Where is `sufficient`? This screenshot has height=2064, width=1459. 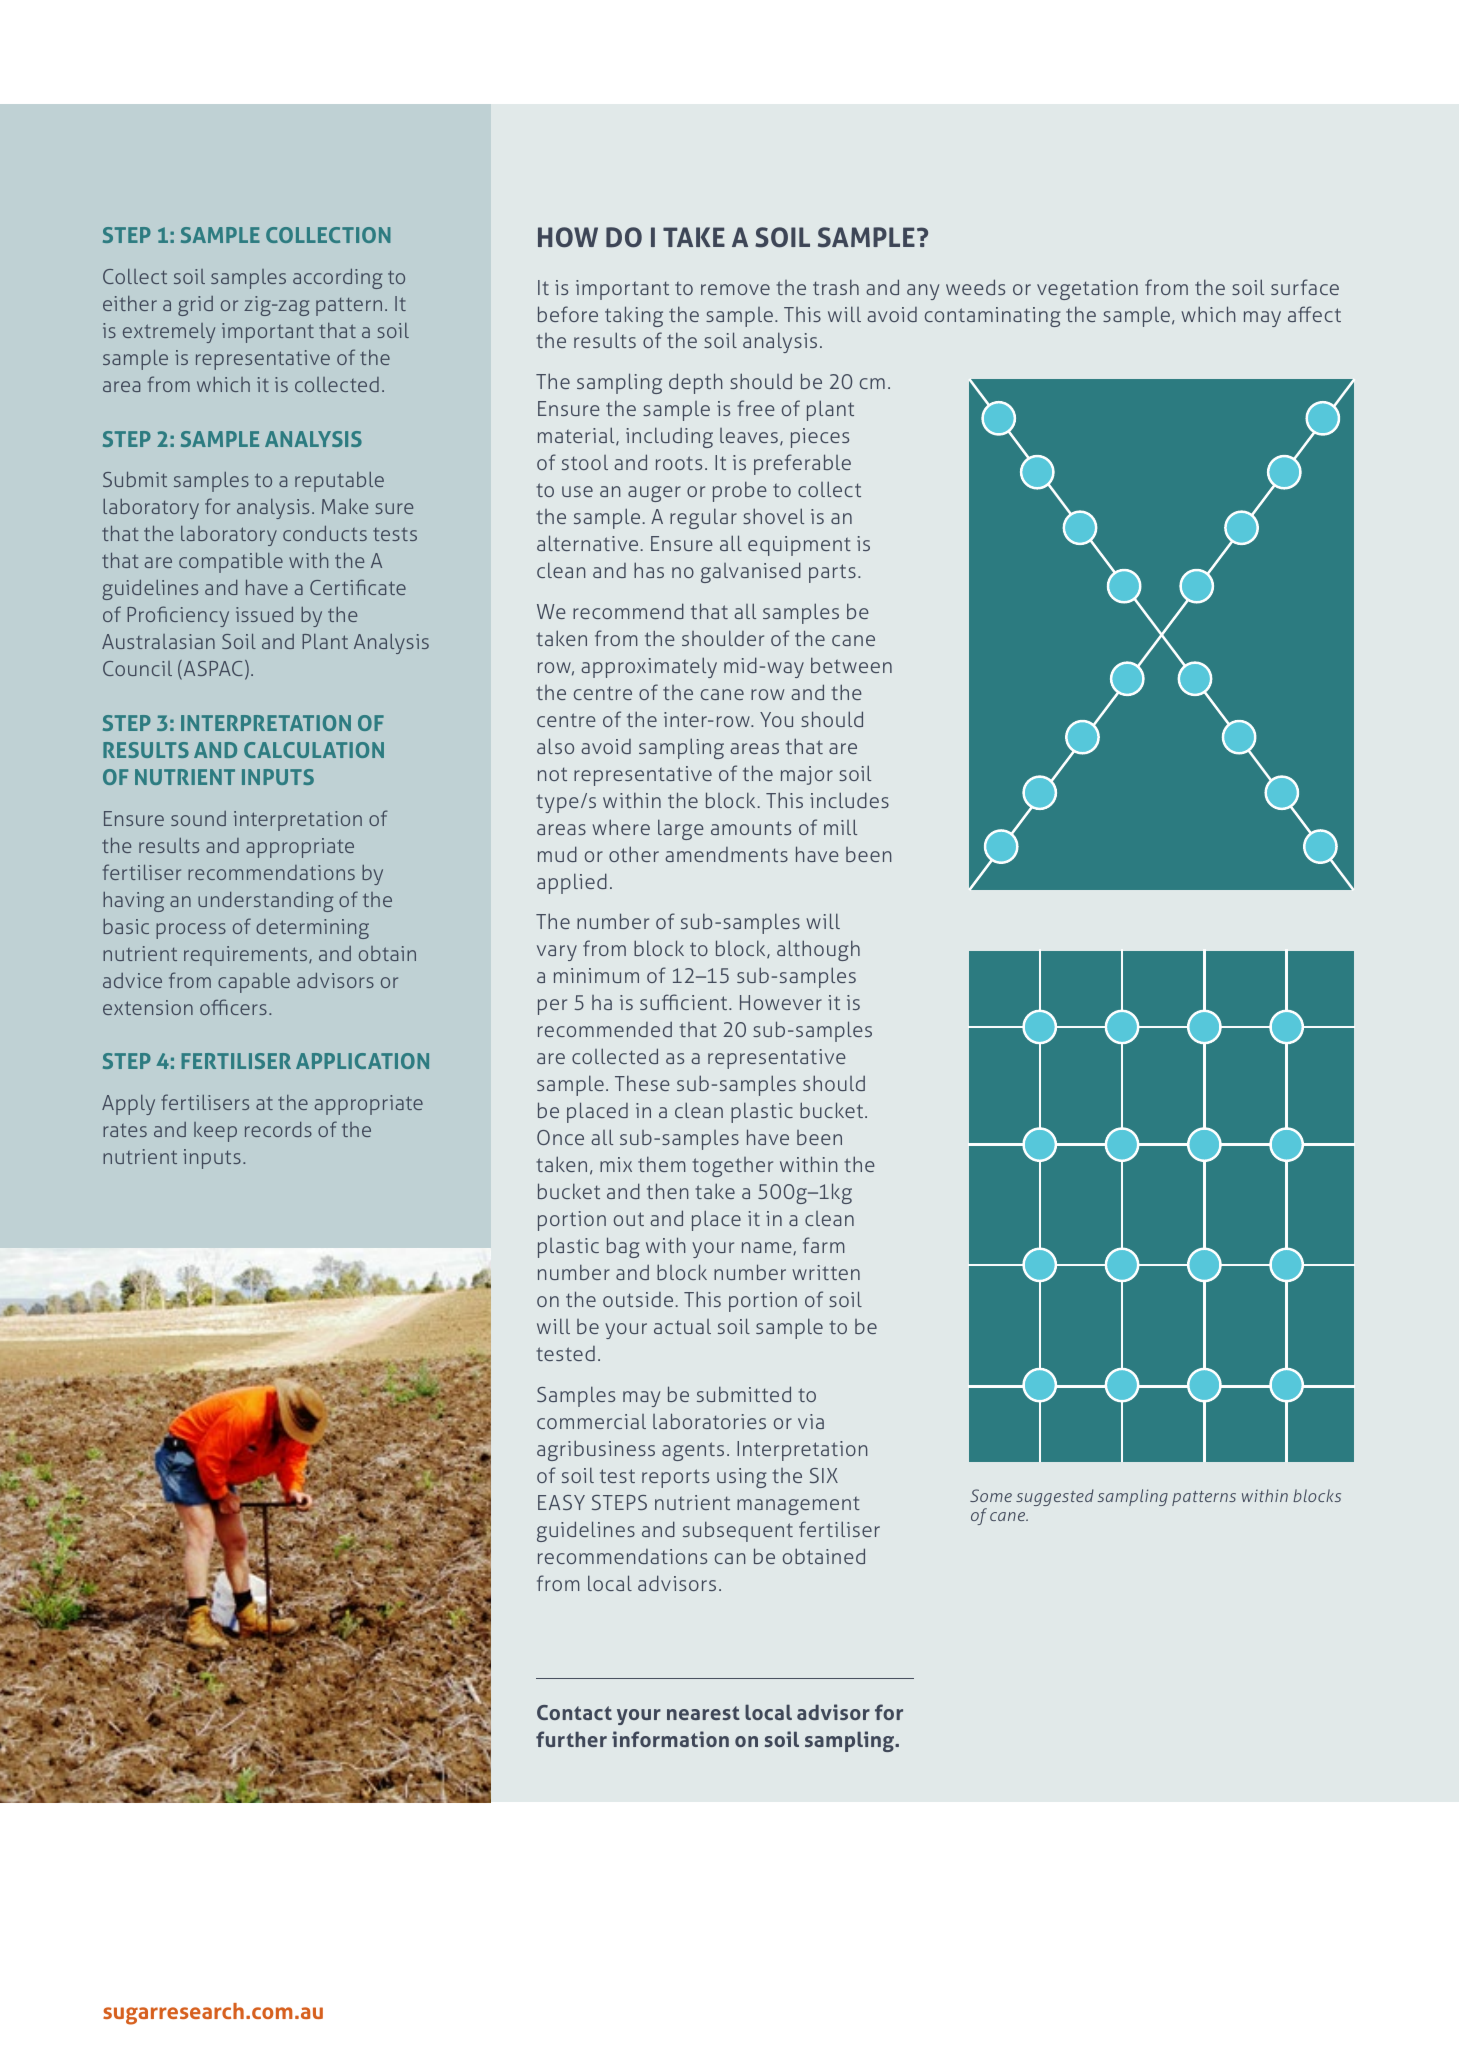
sufficient is located at coordinates (685, 1002).
